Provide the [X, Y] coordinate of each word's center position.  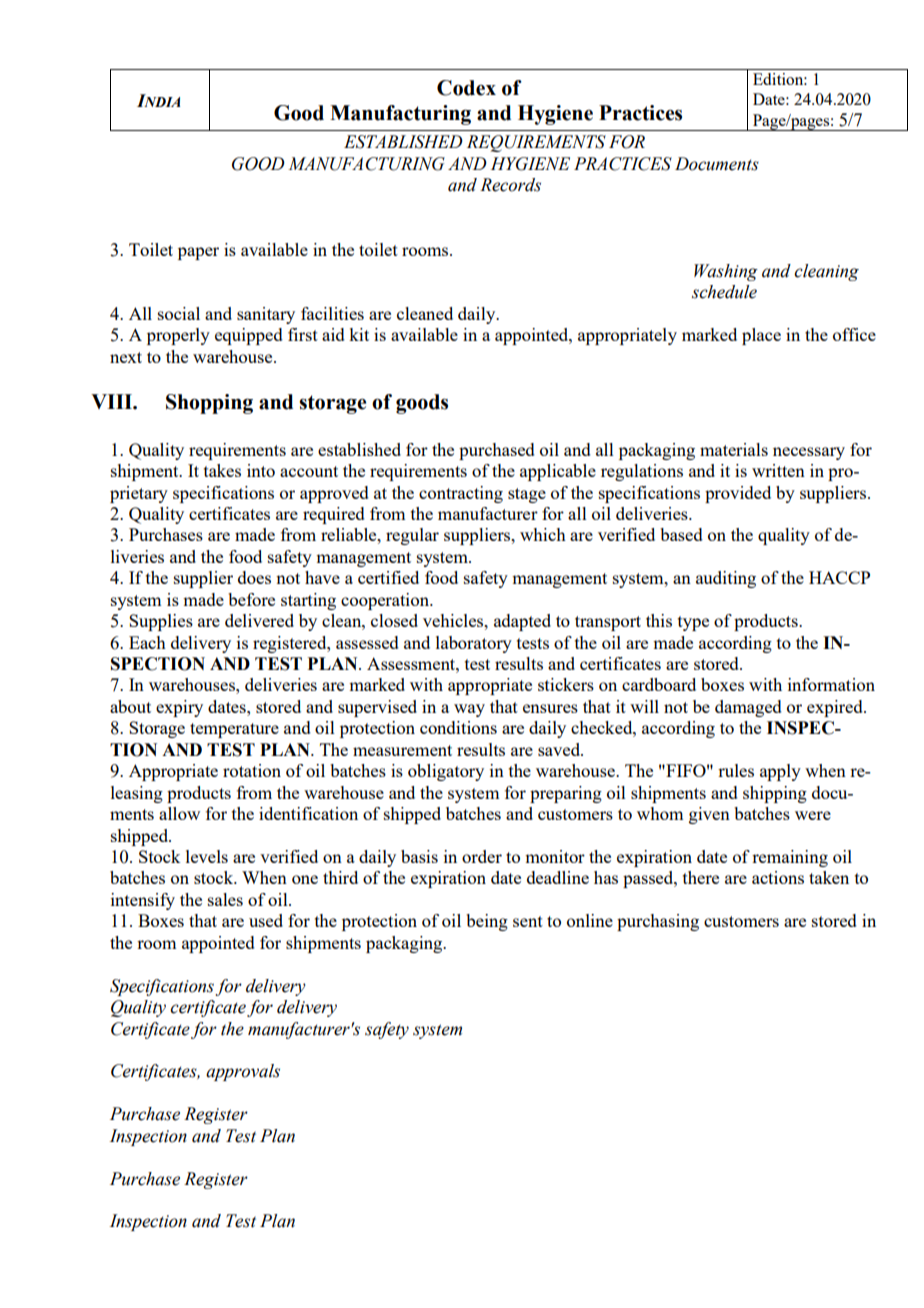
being [487, 922]
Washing [726, 272]
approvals [243, 1072]
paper [198, 253]
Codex [466, 88]
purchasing [658, 922]
